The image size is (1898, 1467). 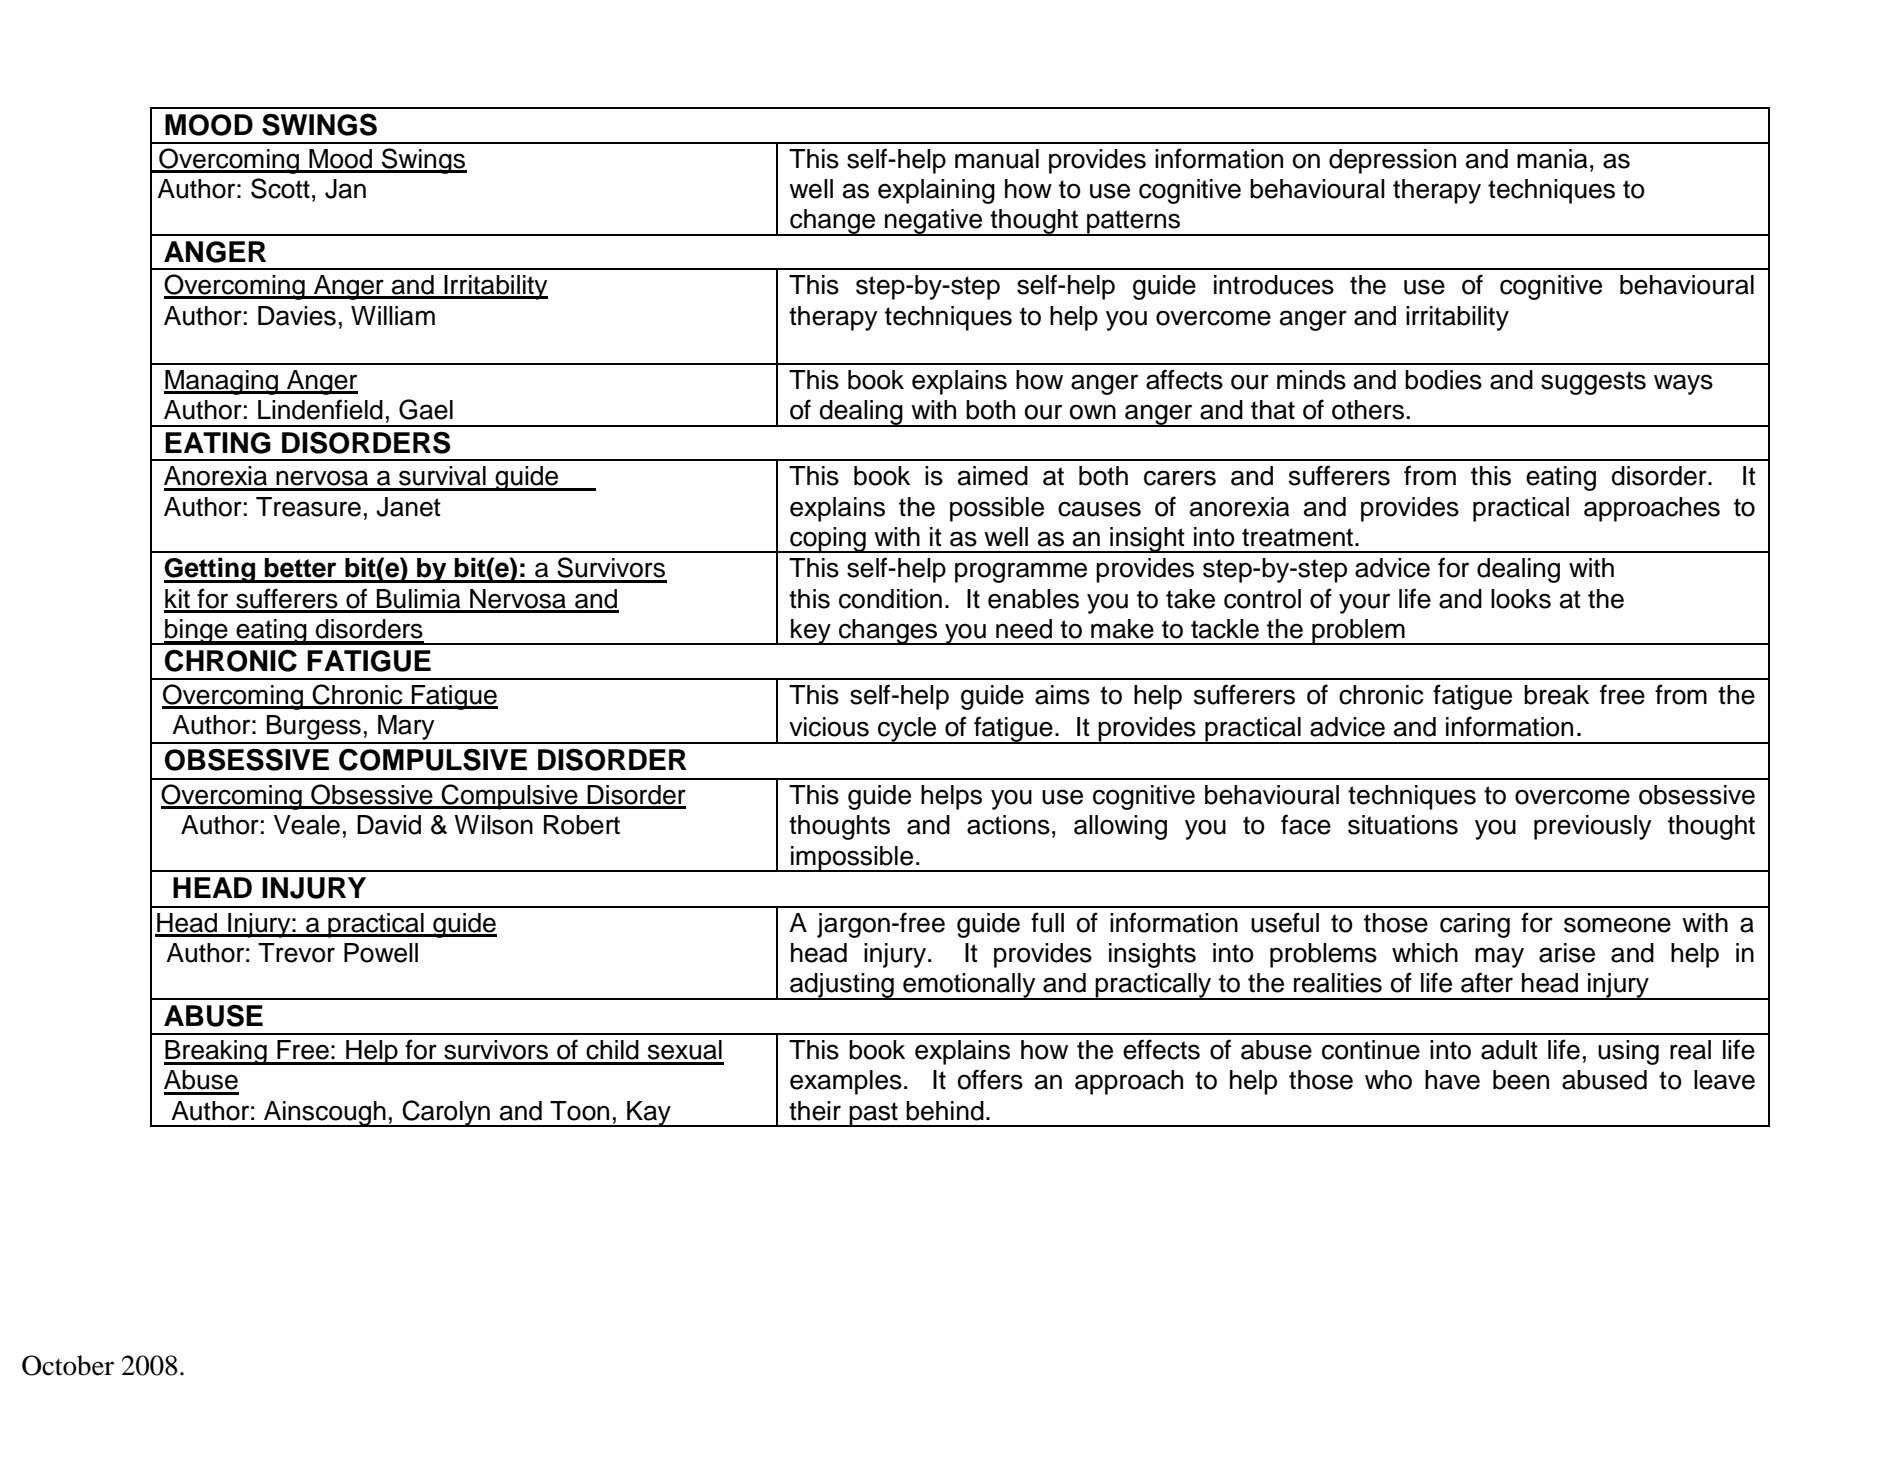 What do you see at coordinates (936, 191) in the screenshot?
I see `explaining` at bounding box center [936, 191].
